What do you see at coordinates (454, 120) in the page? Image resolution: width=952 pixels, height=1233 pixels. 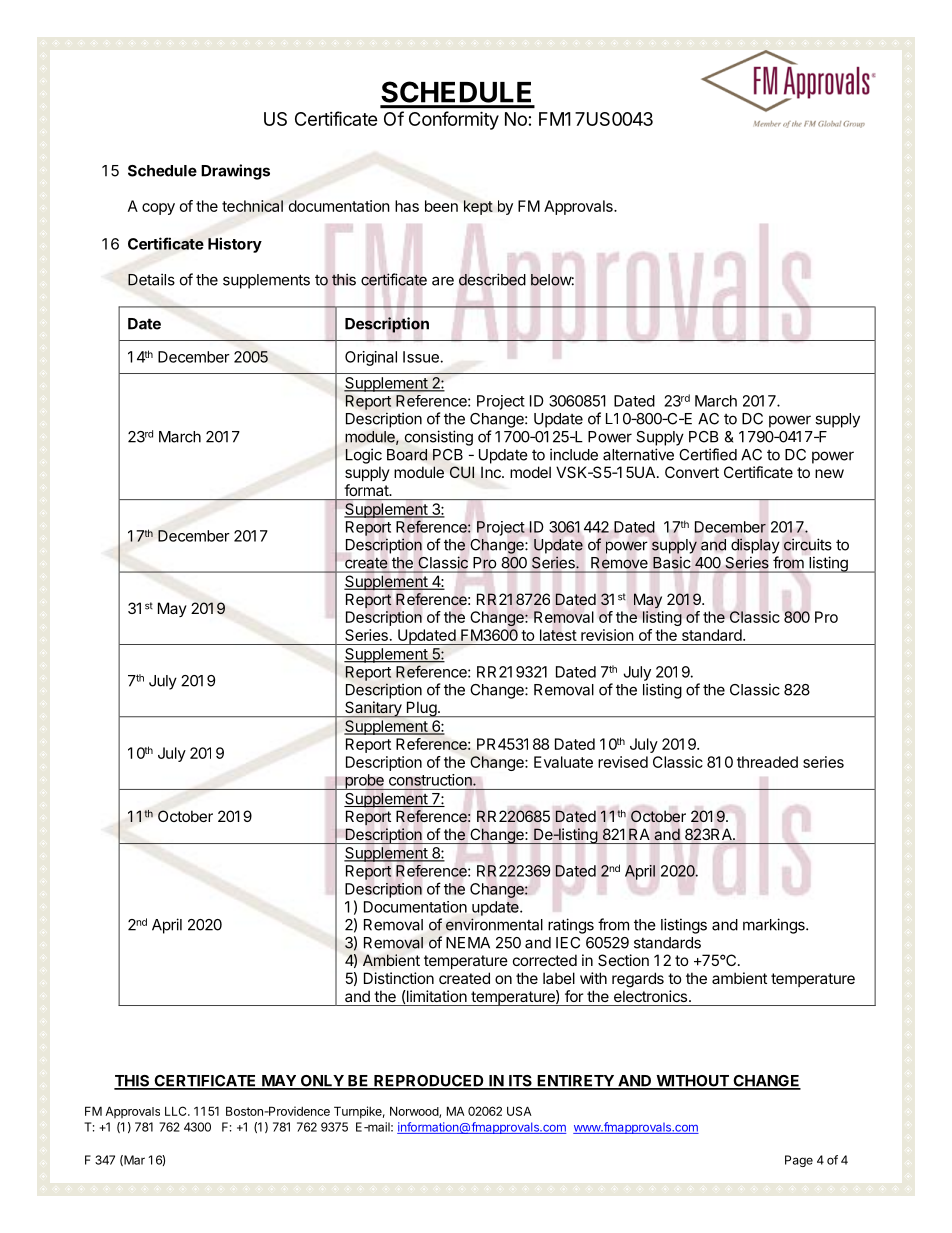 I see `Conformity` at bounding box center [454, 120].
